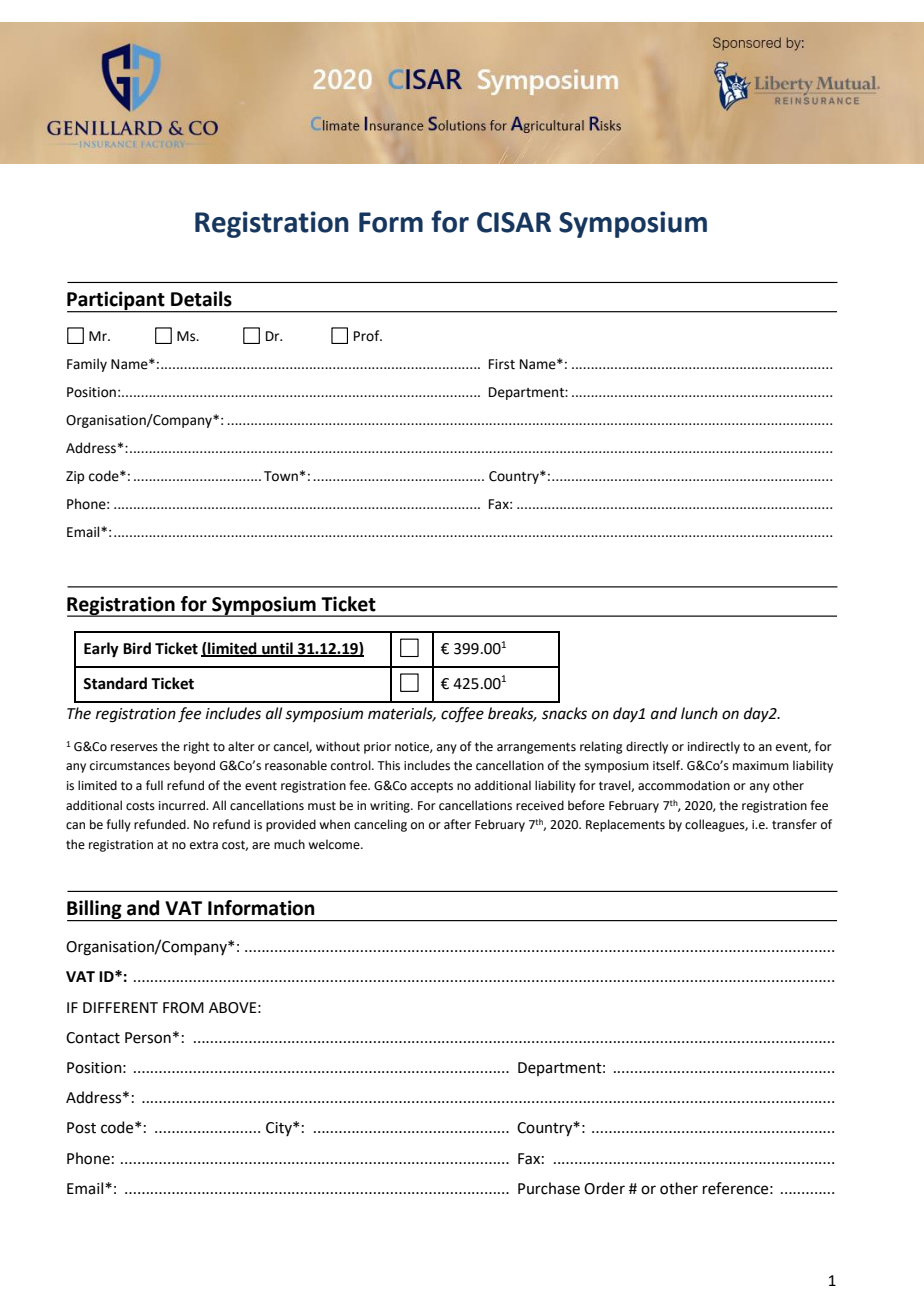  Describe the element at coordinates (604, 1188) in the screenshot. I see `Order` at that location.
